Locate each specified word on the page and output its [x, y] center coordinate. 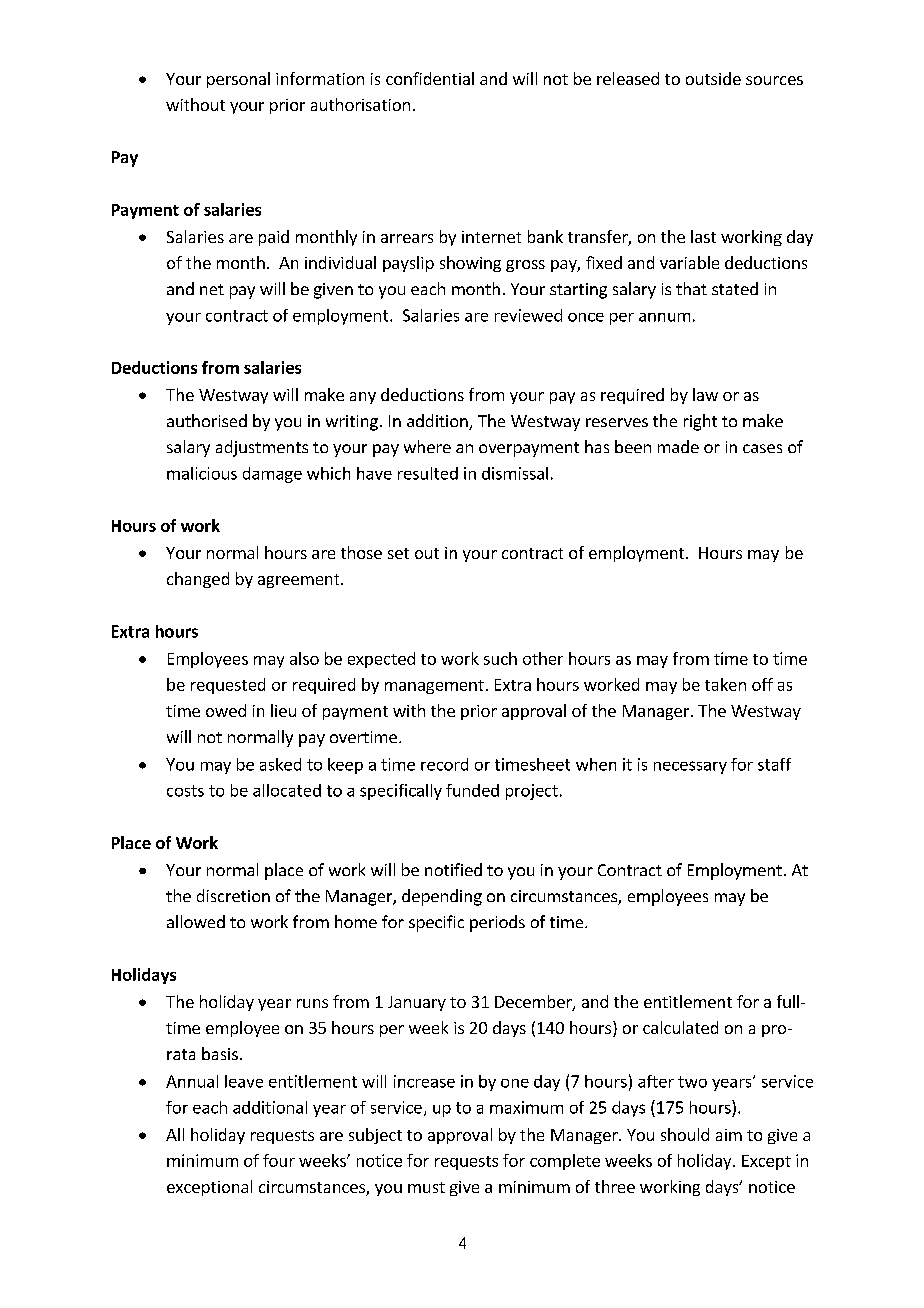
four [279, 1160]
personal [238, 80]
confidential [430, 78]
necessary [690, 767]
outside [713, 78]
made [678, 446]
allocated [287, 790]
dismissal [515, 473]
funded [472, 790]
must [426, 1187]
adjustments [262, 448]
